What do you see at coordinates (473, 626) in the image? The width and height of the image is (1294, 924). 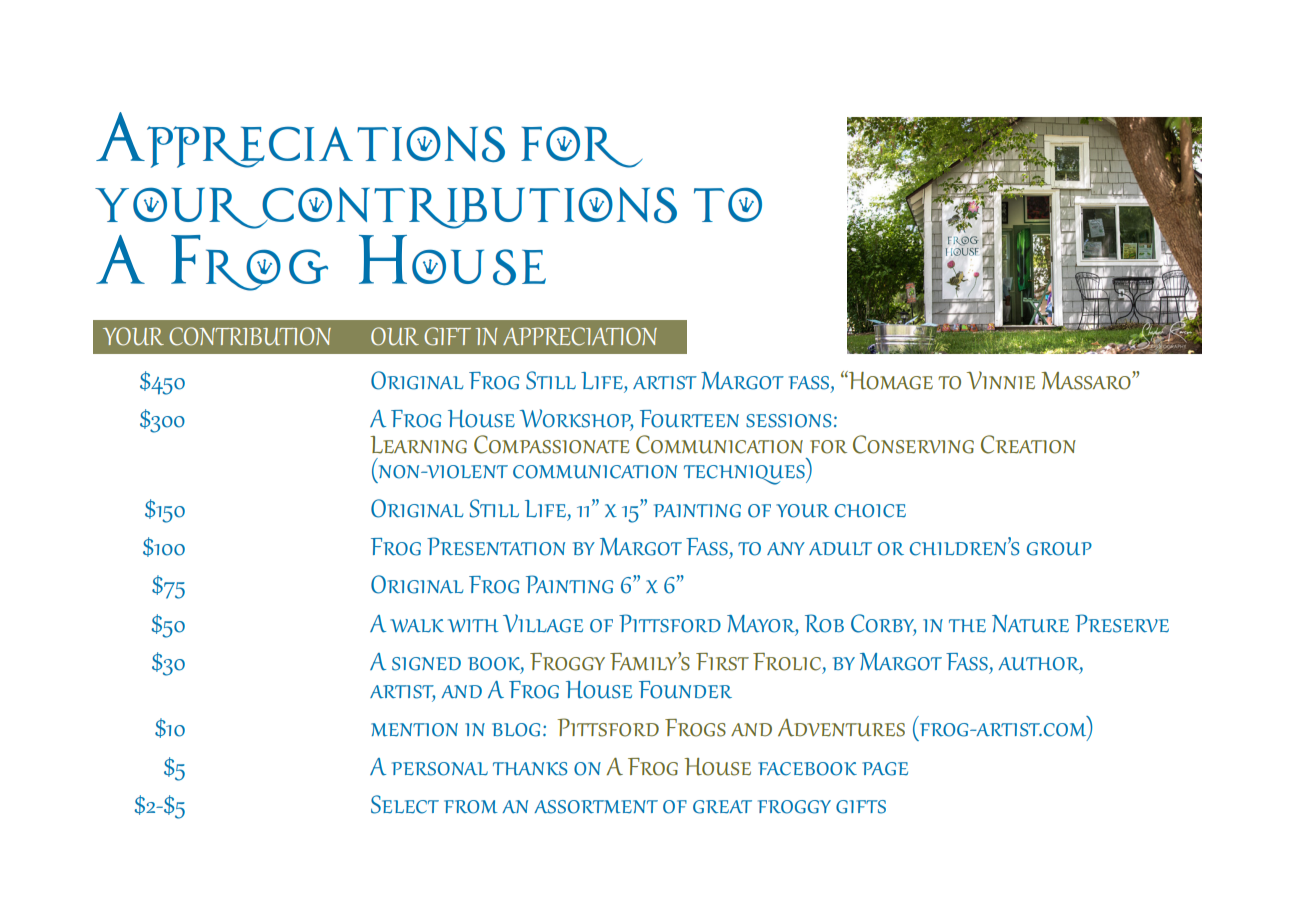 I see `with` at bounding box center [473, 626].
